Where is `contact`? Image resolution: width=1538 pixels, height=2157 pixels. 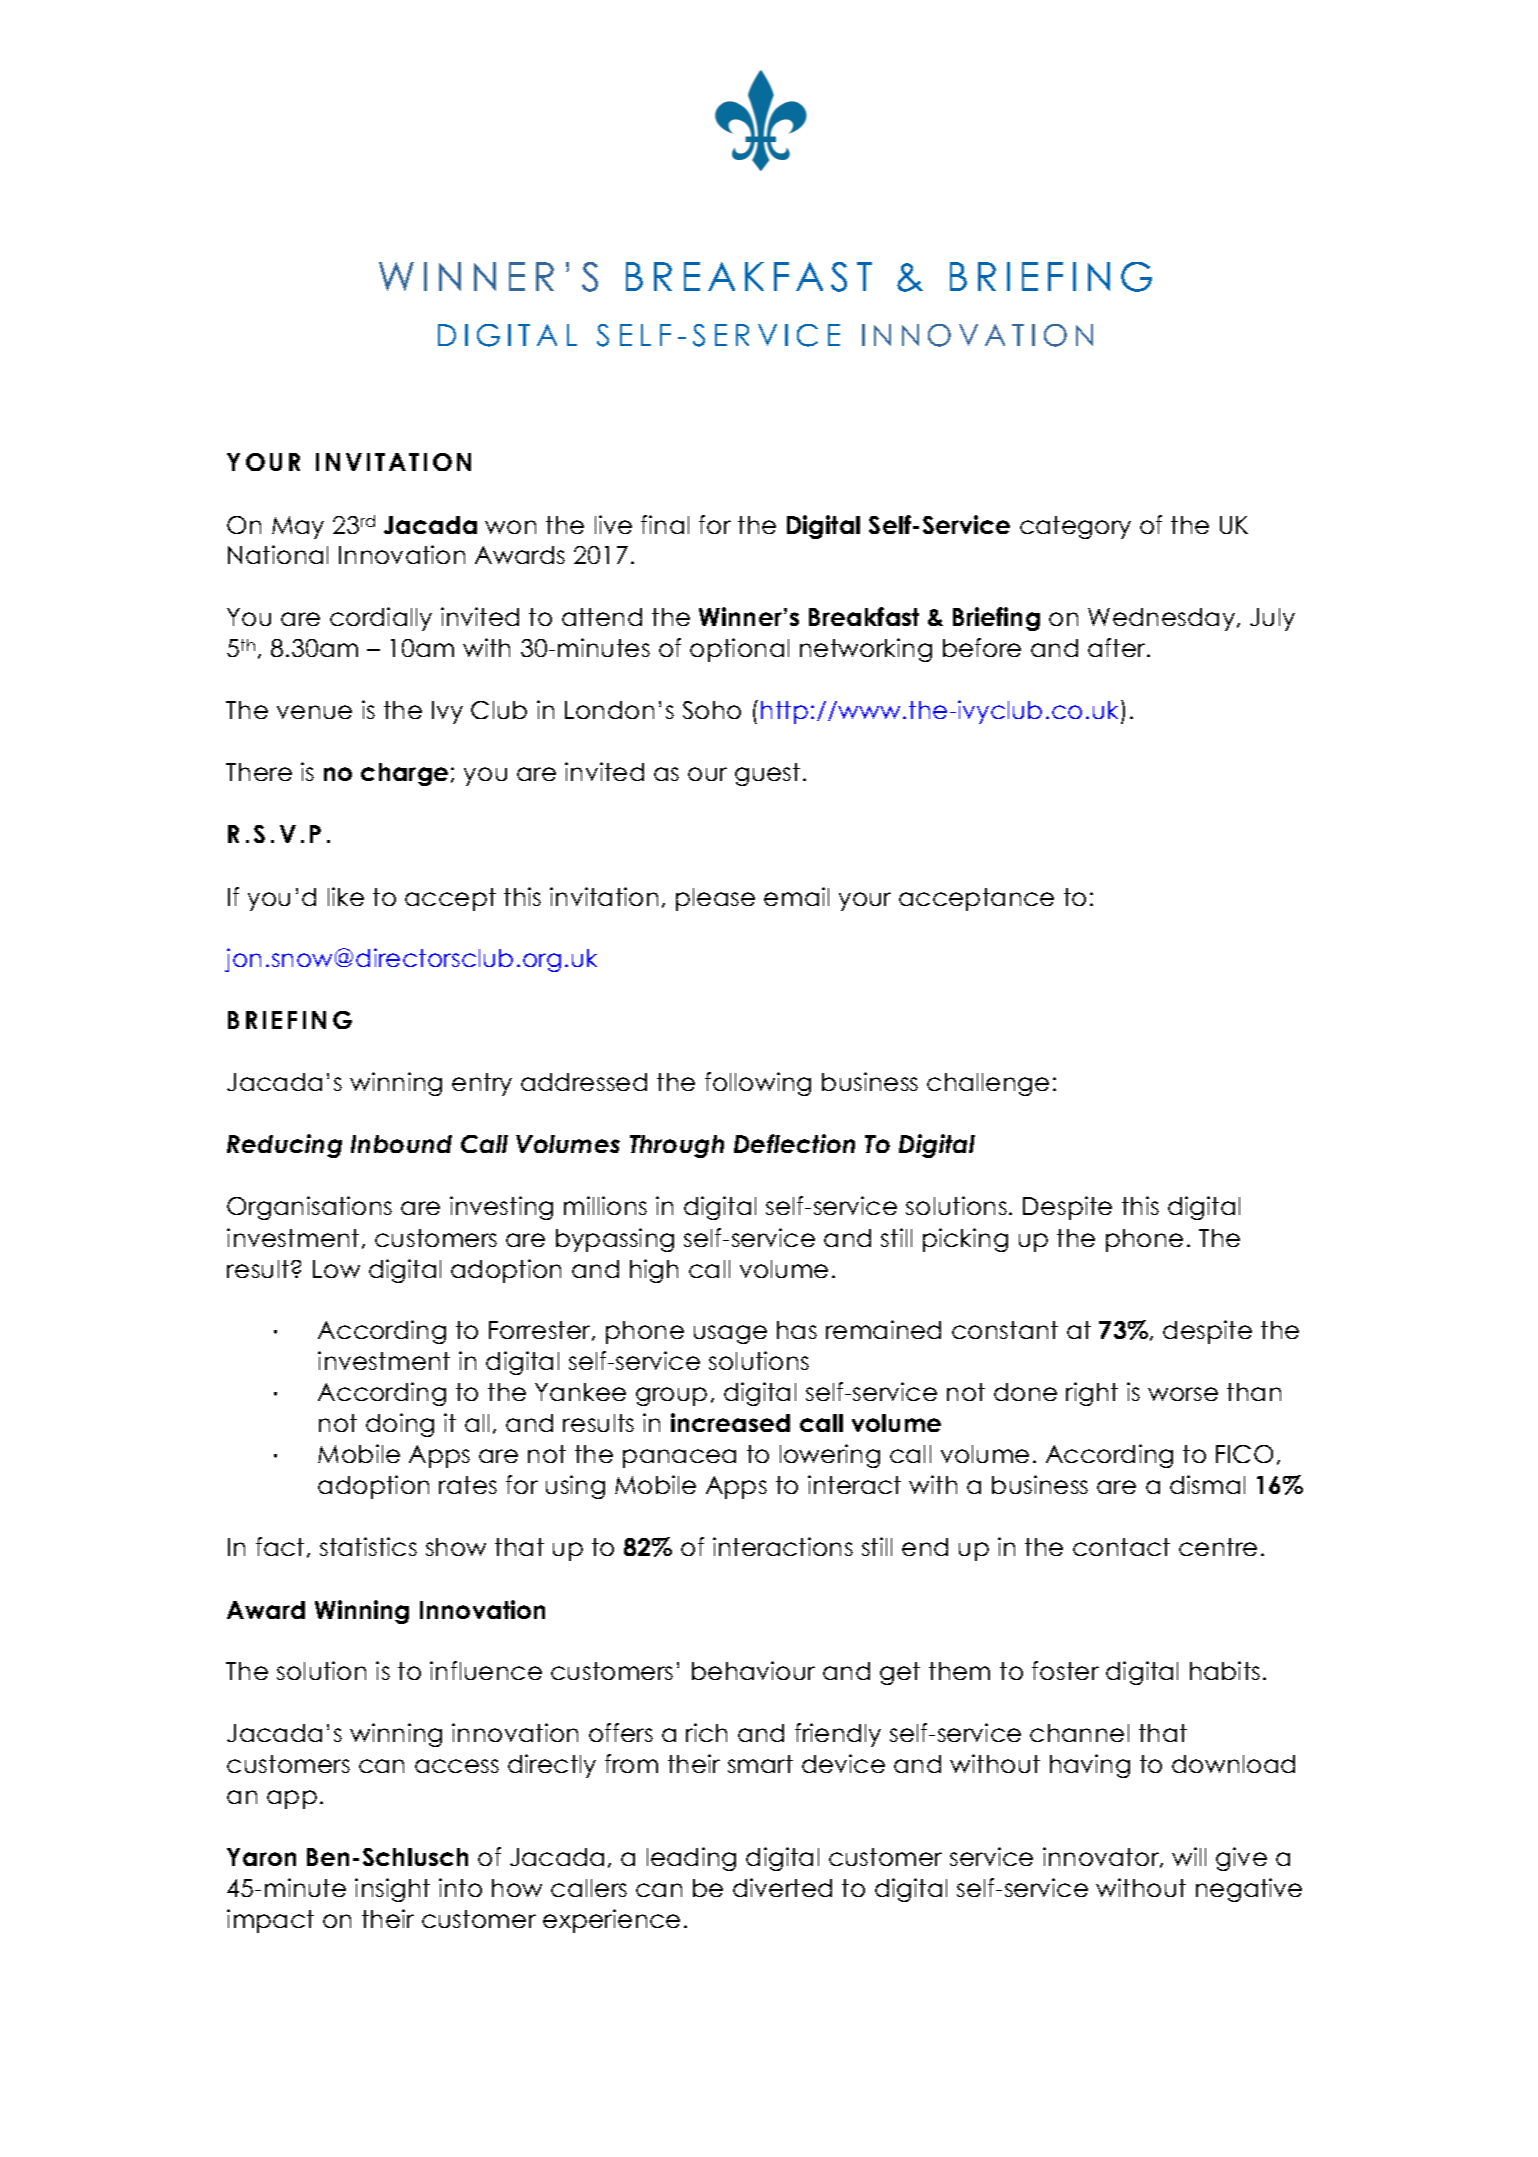
contact is located at coordinates (1121, 1547).
